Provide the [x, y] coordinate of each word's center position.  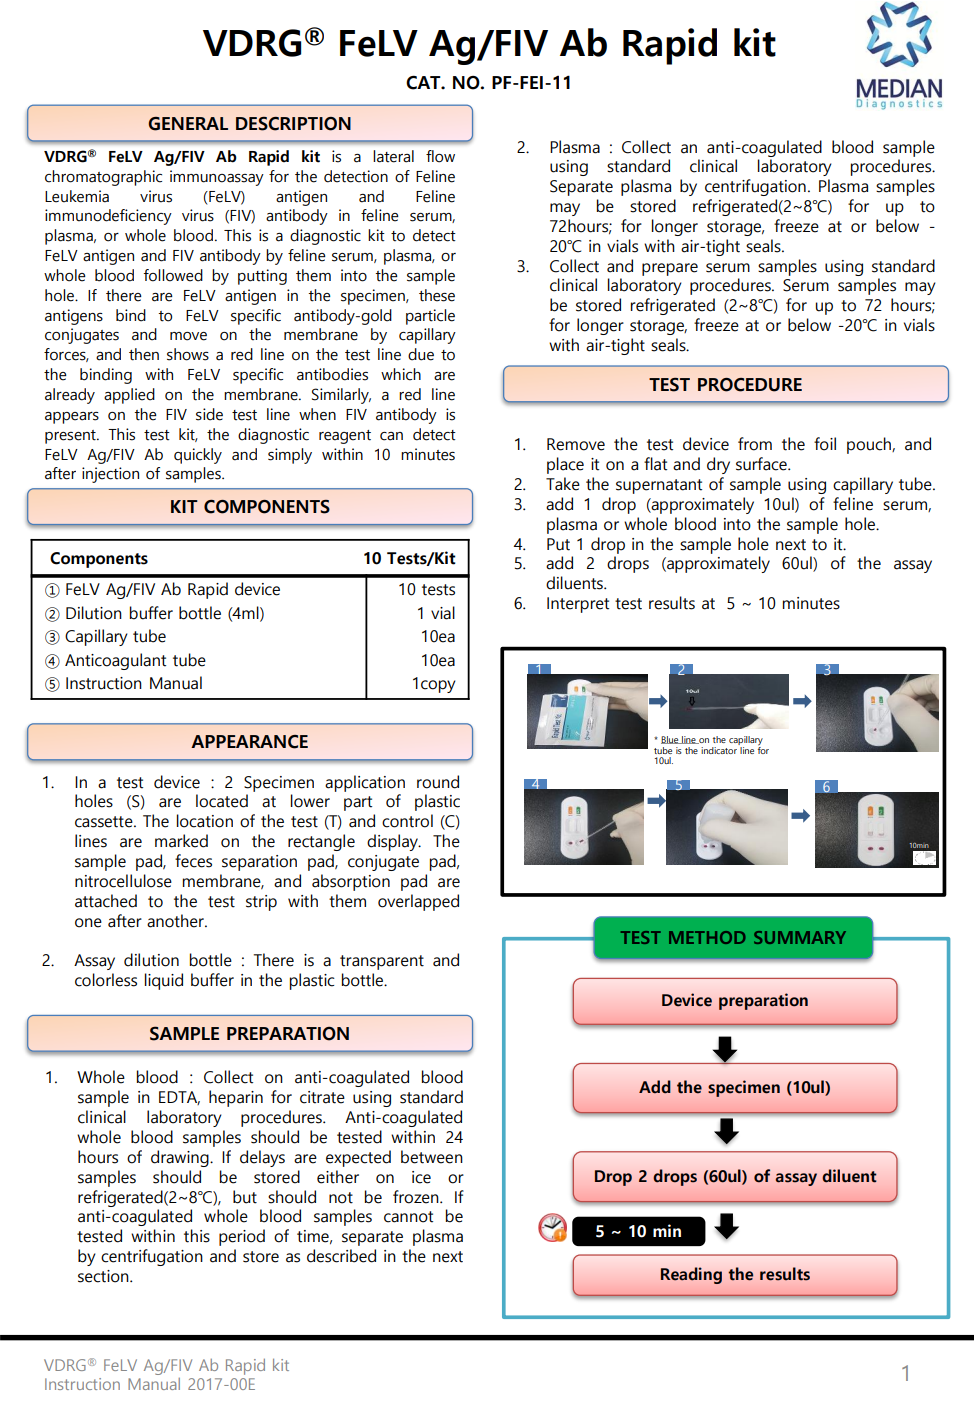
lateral [393, 156]
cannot [408, 1217]
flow [440, 156]
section [104, 1276]
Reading [691, 1275]
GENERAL [188, 124]
